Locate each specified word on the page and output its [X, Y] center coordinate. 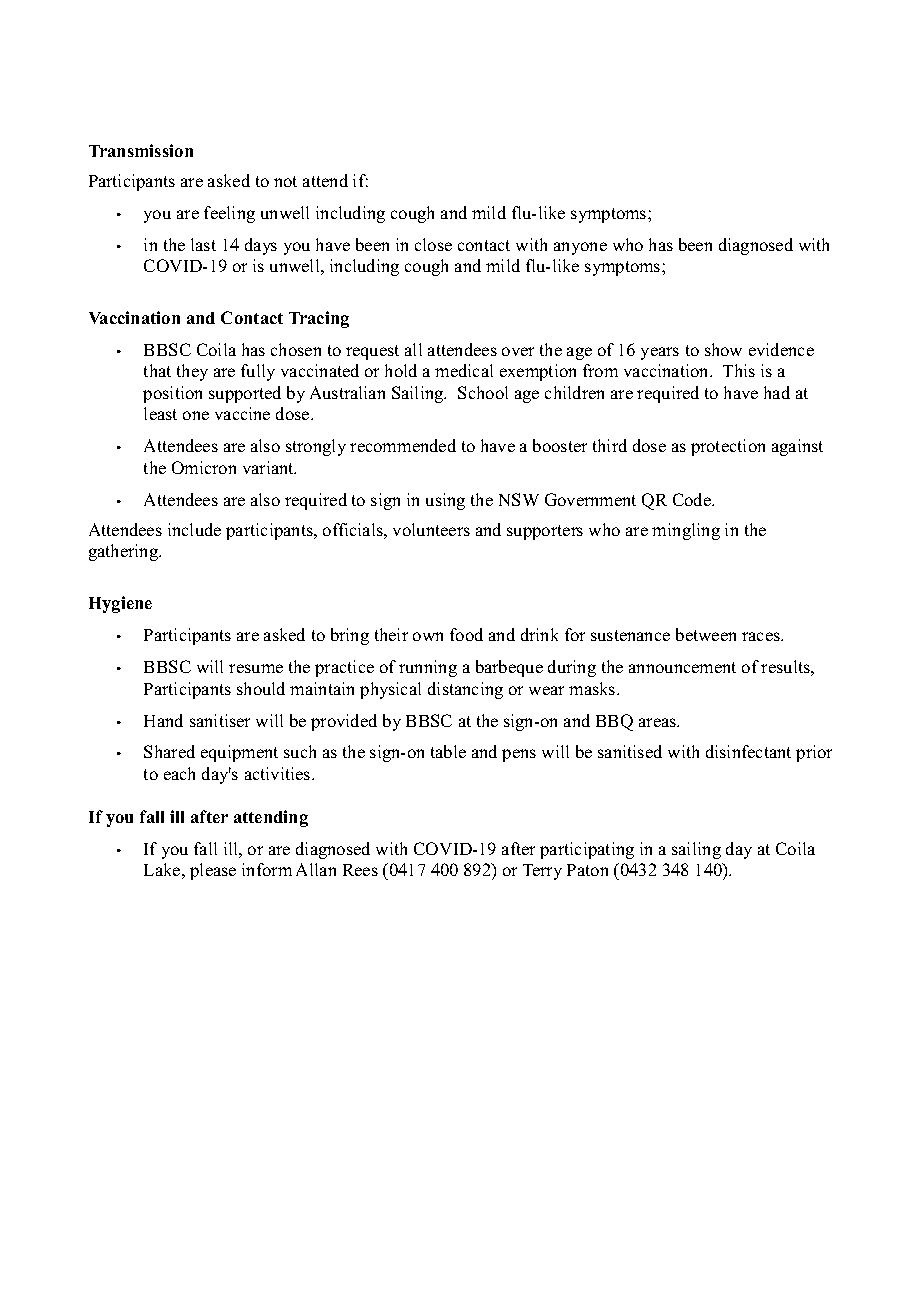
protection [728, 447]
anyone [580, 248]
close [433, 244]
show [723, 349]
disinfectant [748, 751]
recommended [403, 445]
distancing [465, 690]
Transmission [141, 150]
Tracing [319, 319]
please [213, 871]
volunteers [431, 529]
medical [464, 370]
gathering [125, 552]
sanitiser [220, 720]
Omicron [204, 467]
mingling [686, 531]
